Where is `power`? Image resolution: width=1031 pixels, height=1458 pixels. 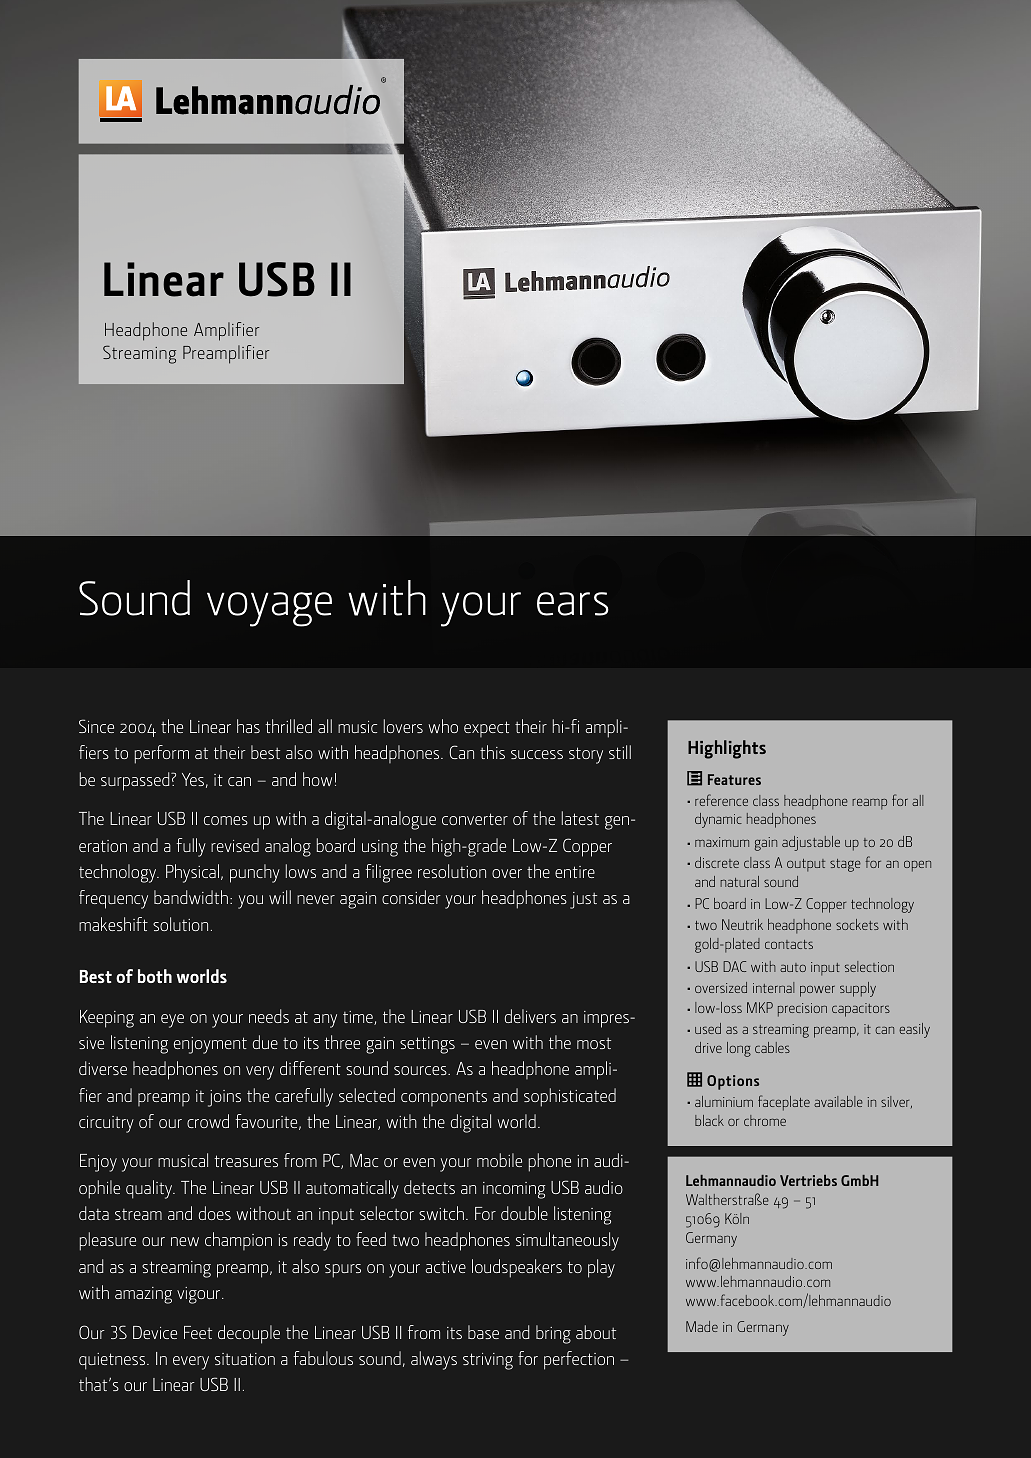 power is located at coordinates (817, 991).
